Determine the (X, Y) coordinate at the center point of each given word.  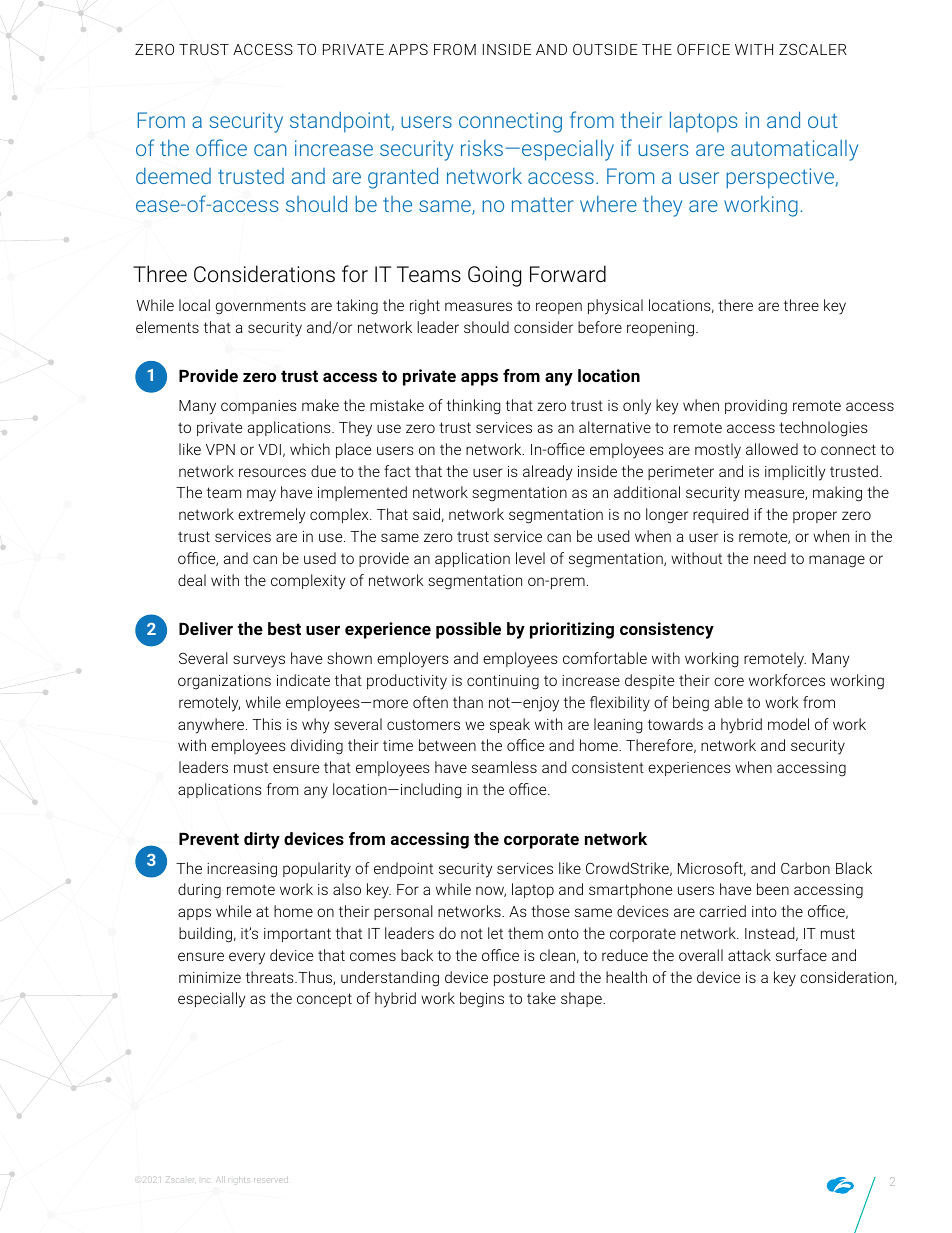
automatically (794, 150)
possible (468, 630)
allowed (772, 449)
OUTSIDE (605, 49)
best (284, 628)
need (770, 558)
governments (261, 307)
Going (494, 276)
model (788, 724)
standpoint (340, 122)
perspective (780, 178)
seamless (504, 767)
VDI (269, 449)
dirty (262, 840)
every (247, 958)
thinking (473, 407)
